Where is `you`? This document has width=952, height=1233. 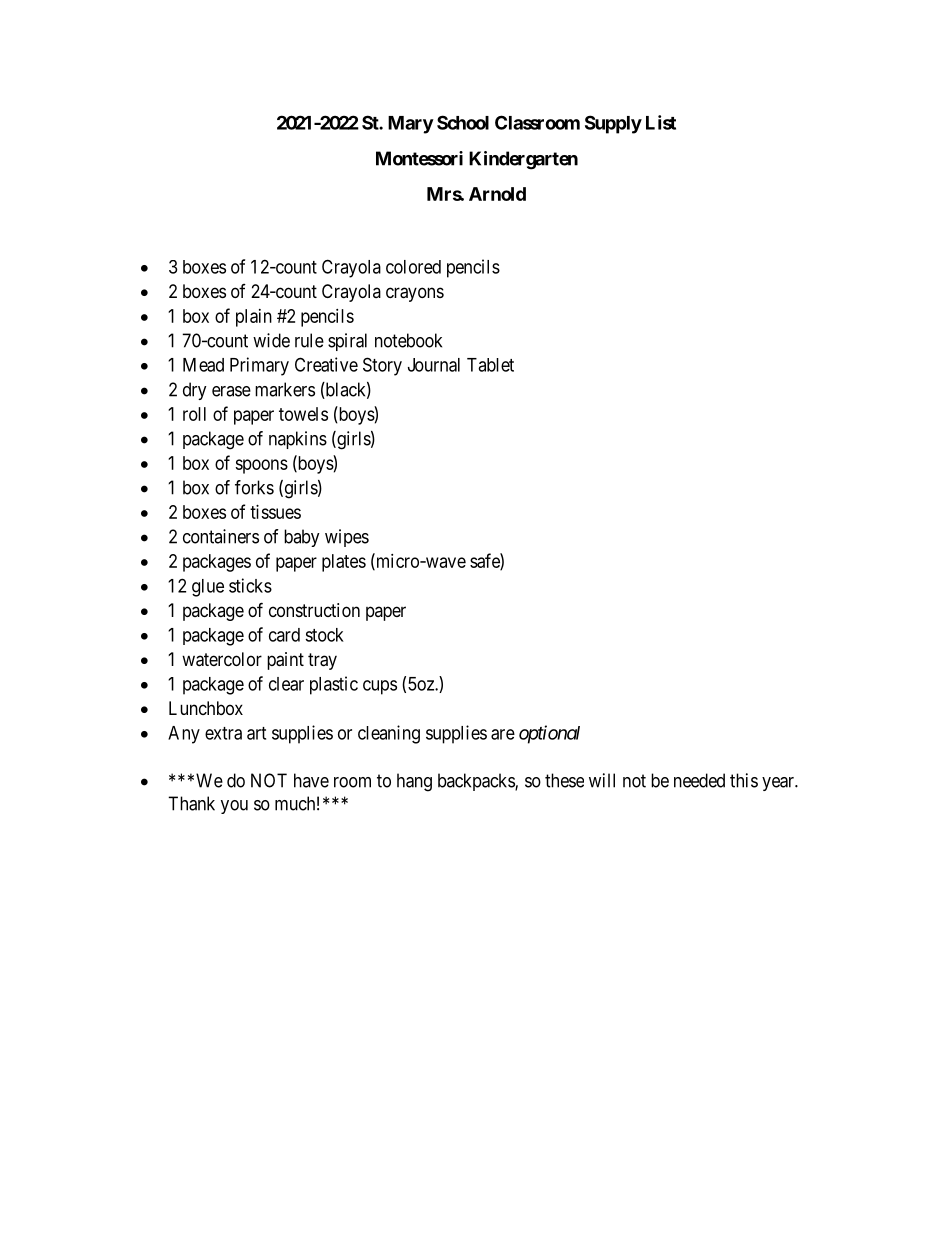
you is located at coordinates (234, 807).
